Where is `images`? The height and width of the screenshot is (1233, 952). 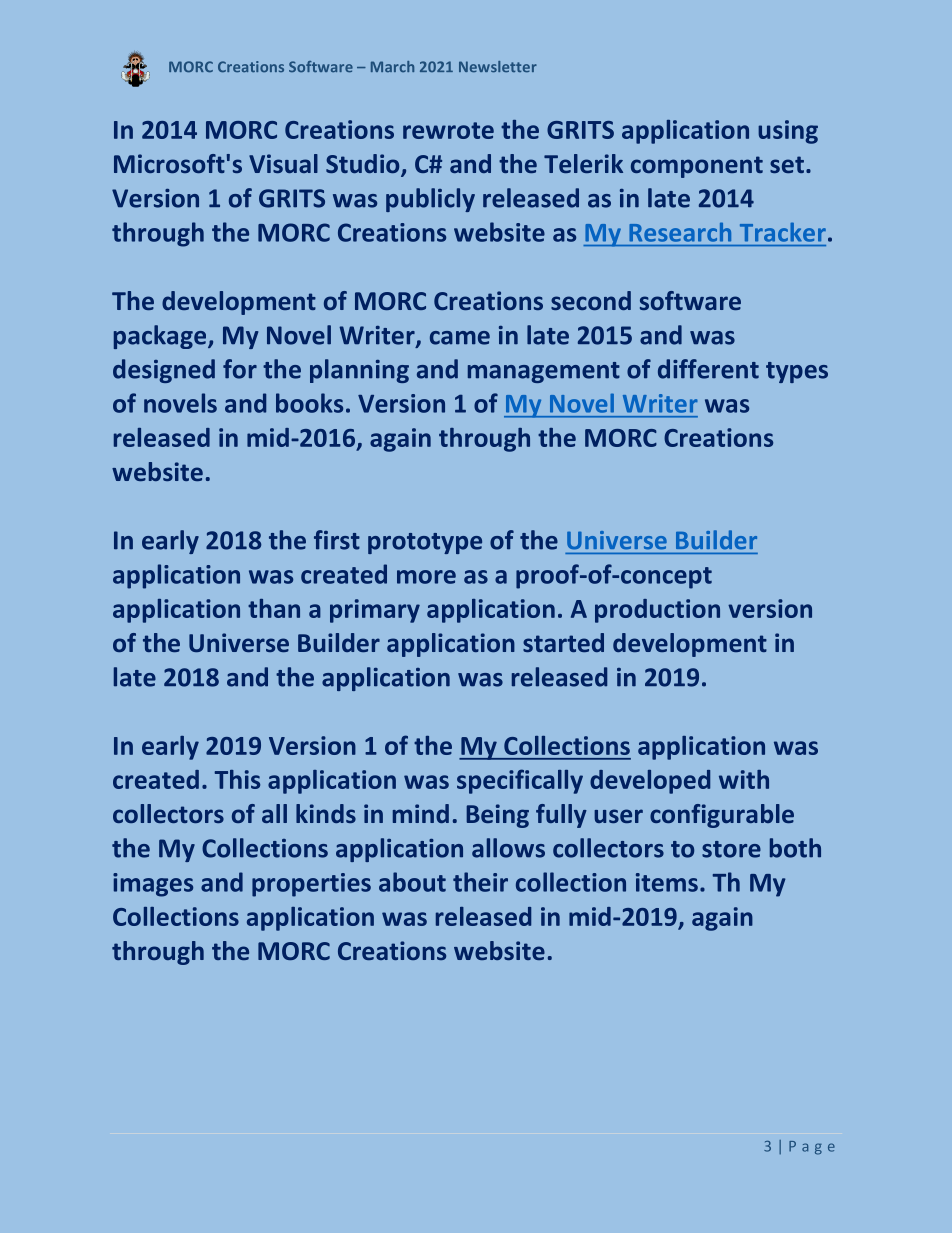 images is located at coordinates (153, 885).
